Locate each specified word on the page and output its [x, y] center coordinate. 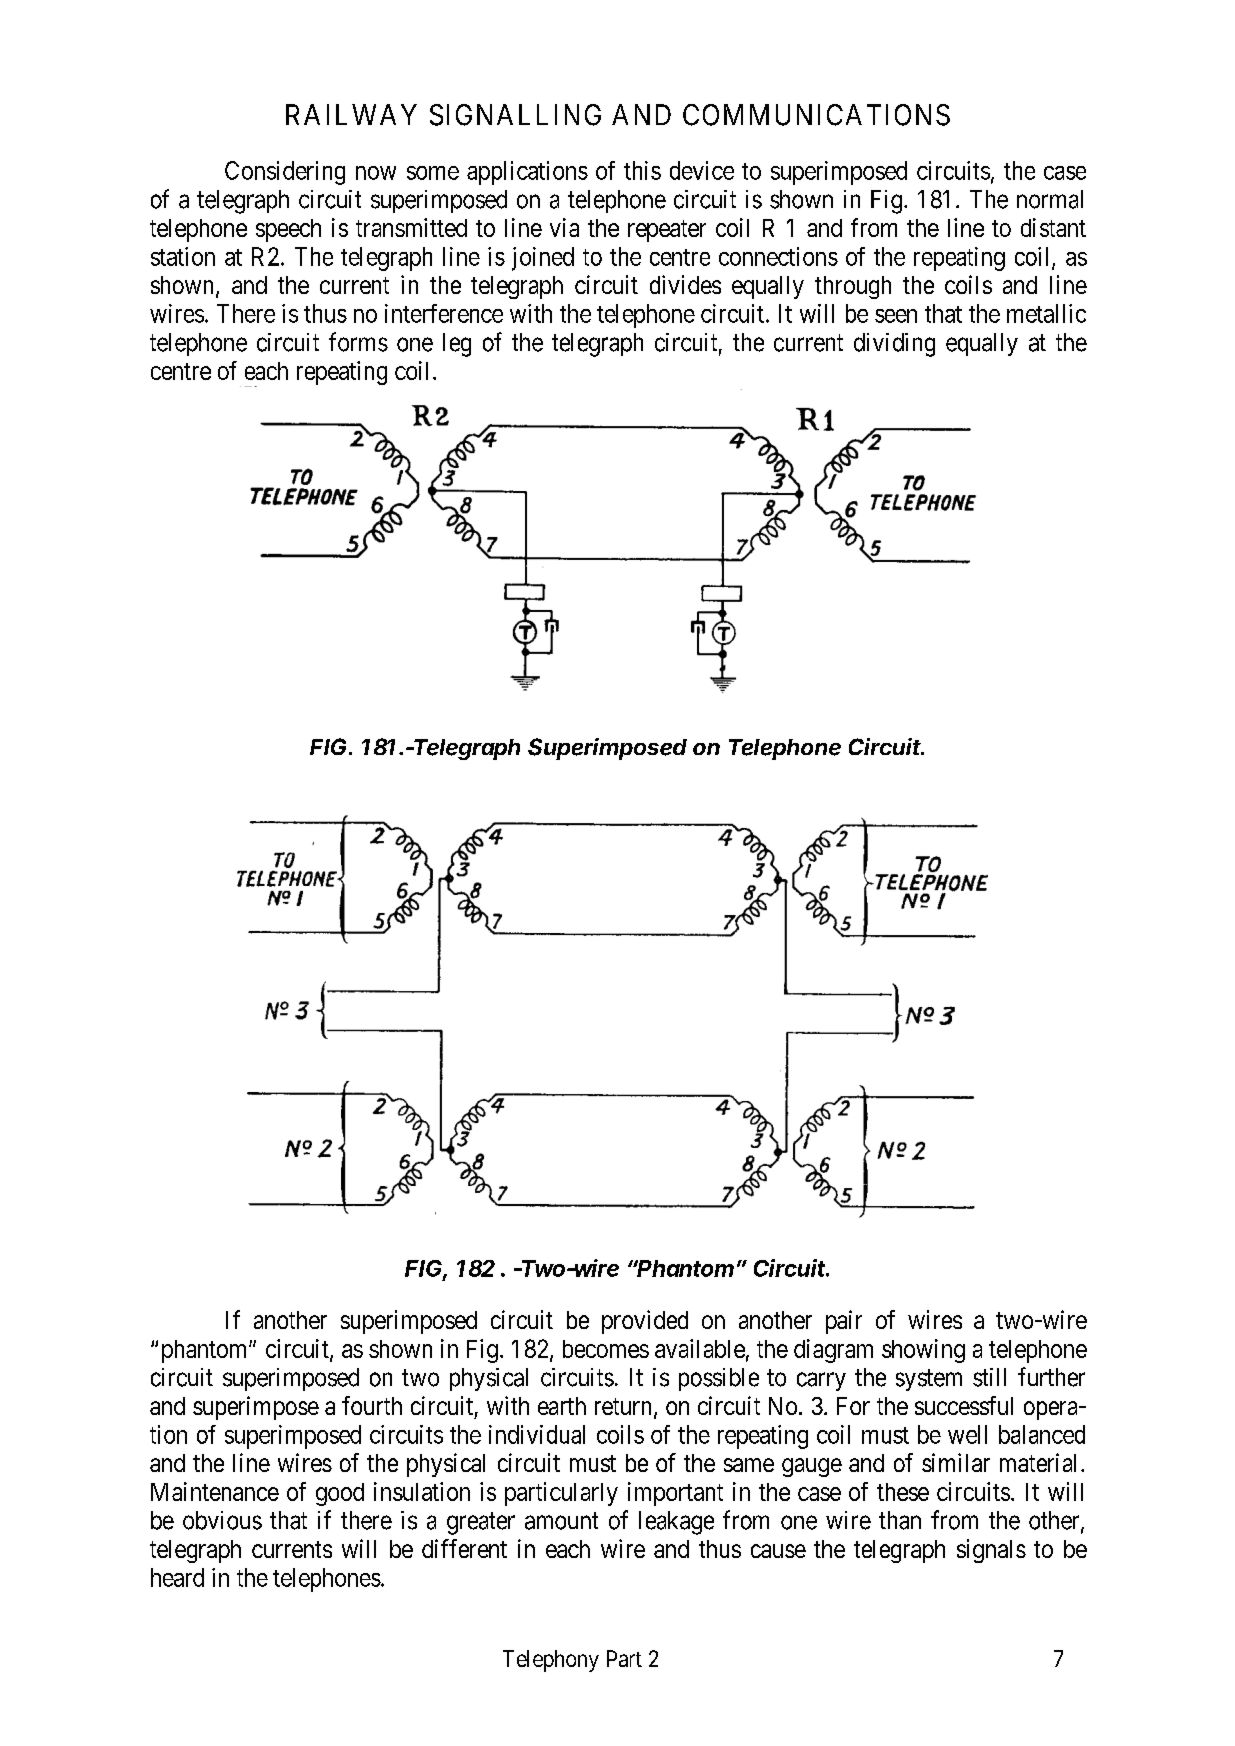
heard [177, 1577]
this [642, 170]
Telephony [551, 1661]
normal [1050, 199]
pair [844, 1322]
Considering [285, 173]
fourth [372, 1405]
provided [645, 1322]
